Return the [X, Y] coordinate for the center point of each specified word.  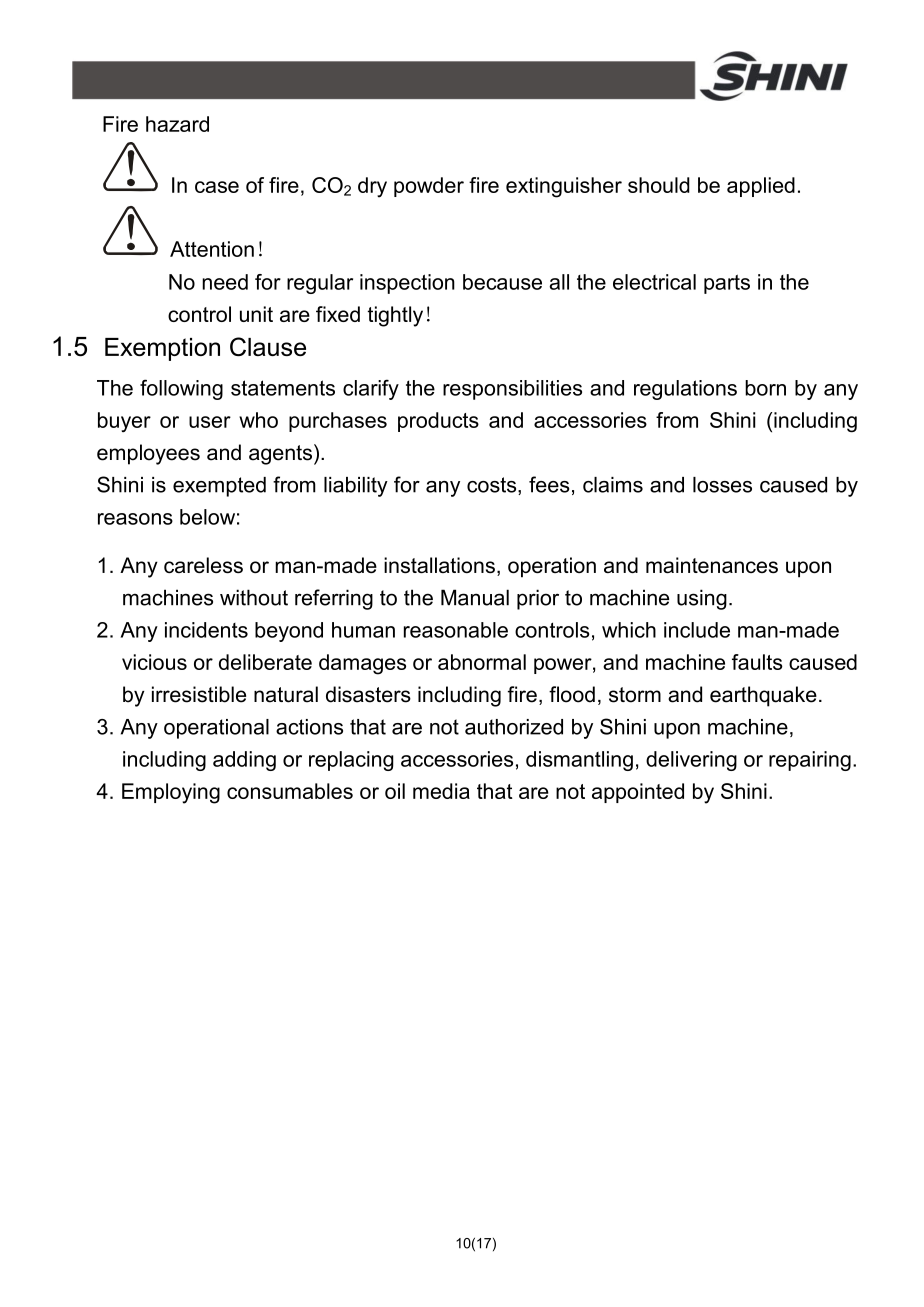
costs [493, 486]
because [502, 282]
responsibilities [512, 390]
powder [429, 187]
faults [757, 662]
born [765, 388]
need [225, 282]
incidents [206, 630]
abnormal [482, 662]
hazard [177, 124]
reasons [135, 519]
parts [727, 284]
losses [722, 485]
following [181, 389]
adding [244, 761]
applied [761, 187]
